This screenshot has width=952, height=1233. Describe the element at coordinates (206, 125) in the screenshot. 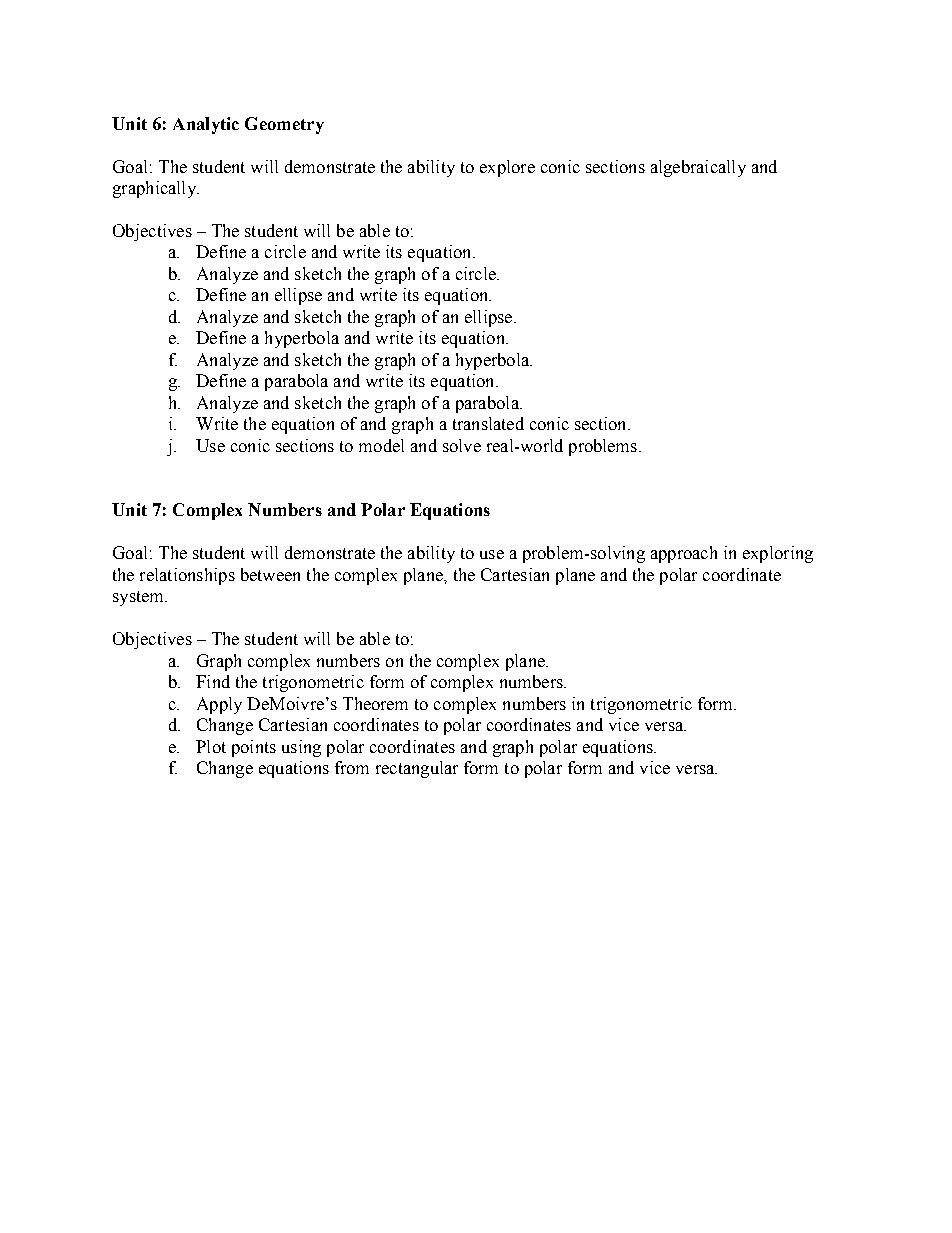

I see `Analytic` at that location.
